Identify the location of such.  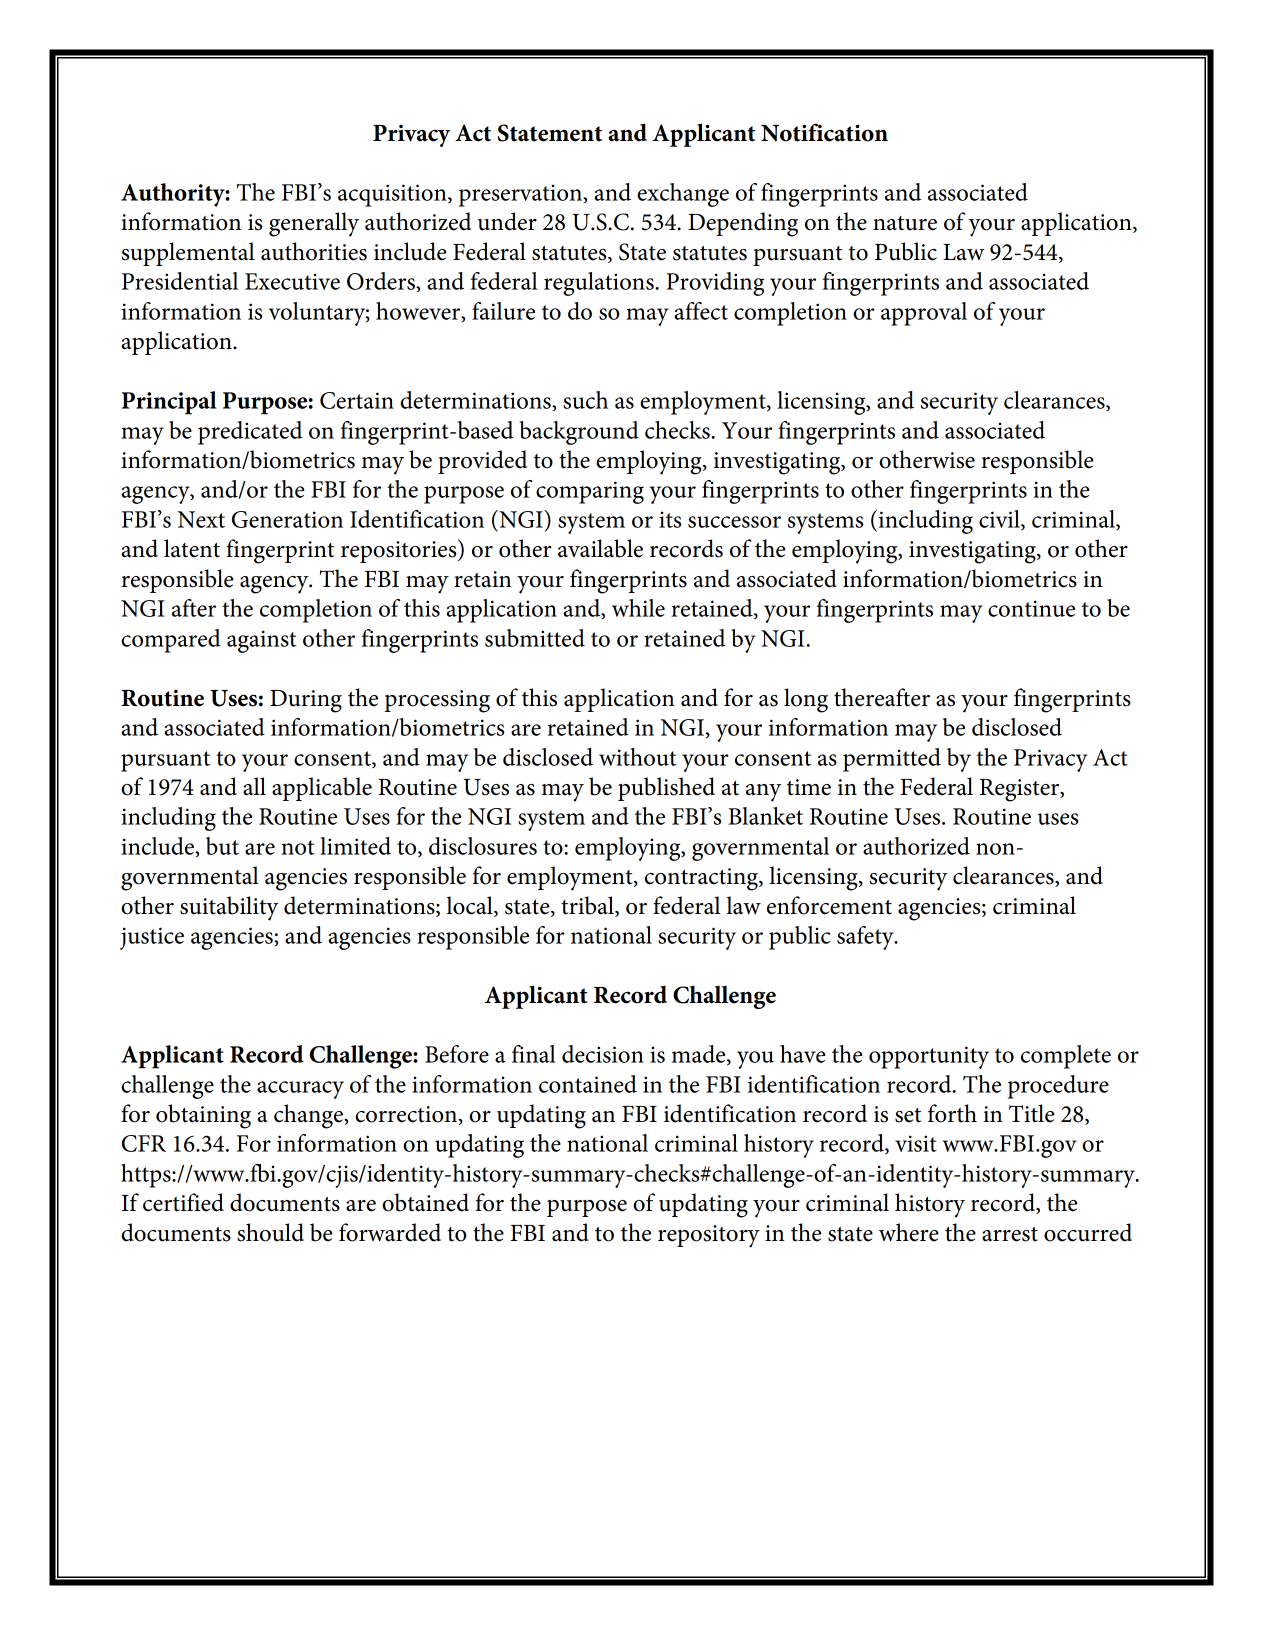
(585, 400).
